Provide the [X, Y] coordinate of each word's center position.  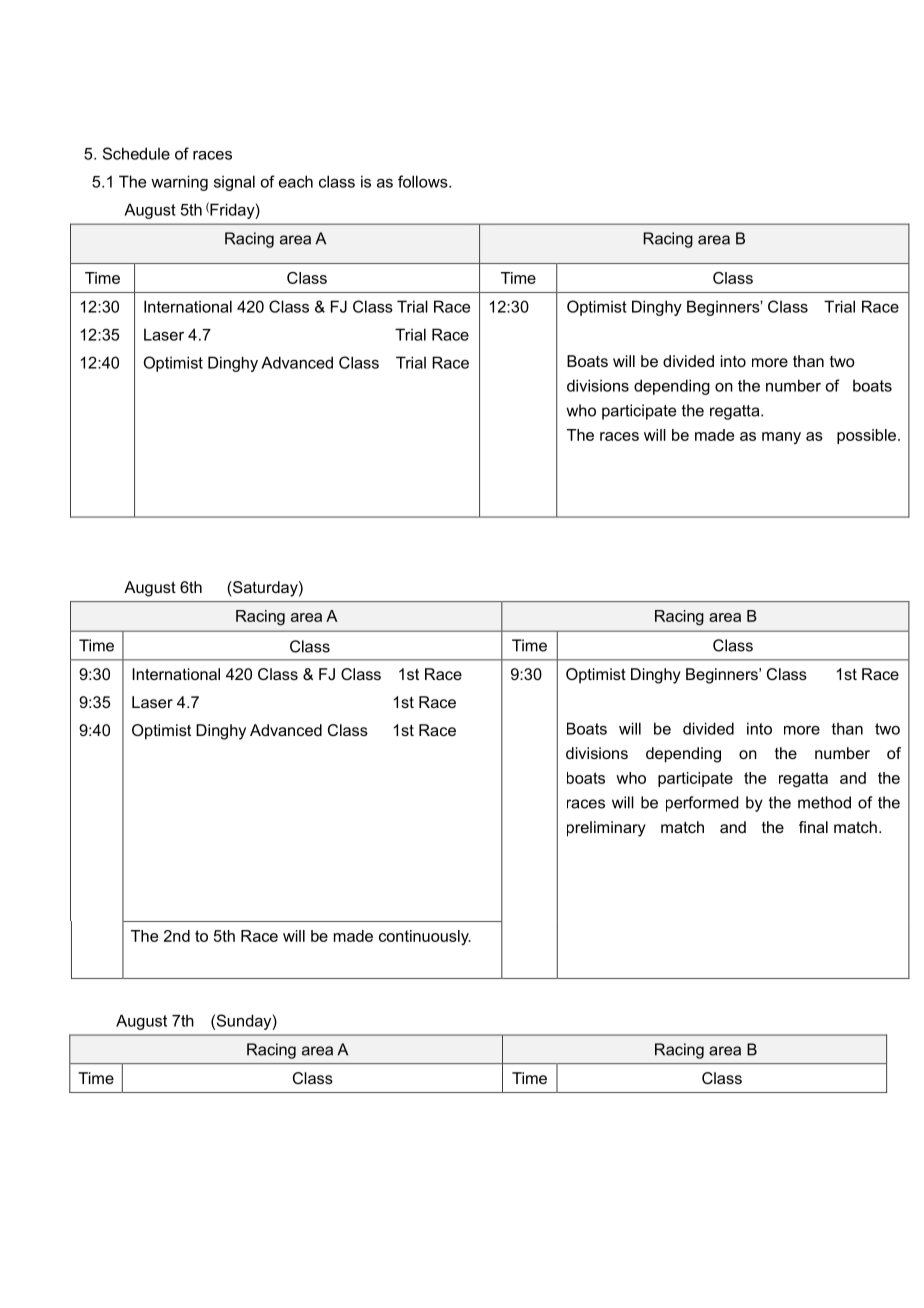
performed [702, 804]
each [296, 181]
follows [424, 181]
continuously [425, 937]
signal [234, 183]
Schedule [136, 153]
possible [866, 436]
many [781, 438]
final [813, 827]
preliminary [606, 829]
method [824, 802]
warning [179, 183]
